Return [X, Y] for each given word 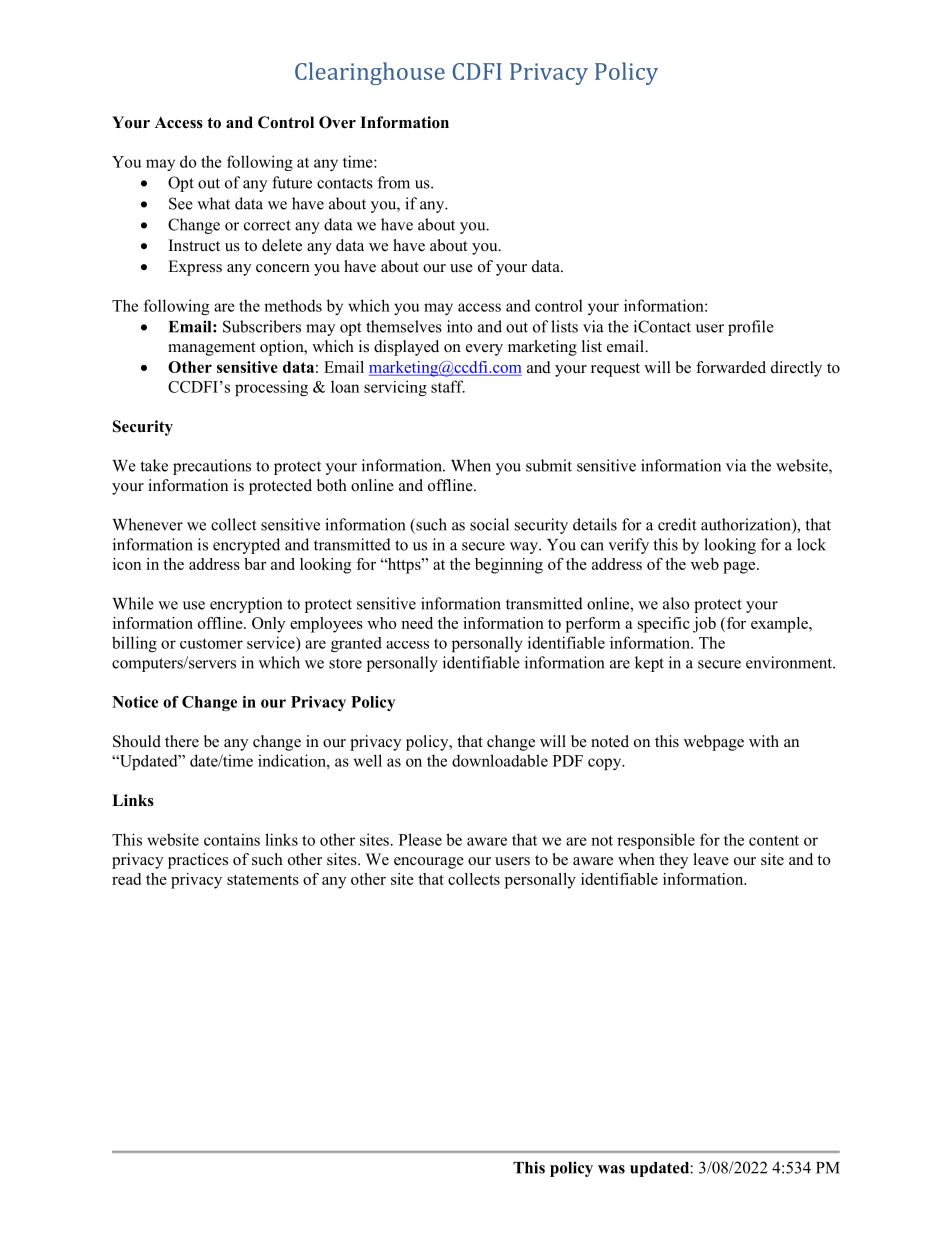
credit [677, 524]
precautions [212, 467]
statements [263, 880]
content [774, 840]
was [611, 1169]
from [394, 182]
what [213, 203]
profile [751, 328]
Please [420, 839]
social [489, 524]
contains [232, 839]
